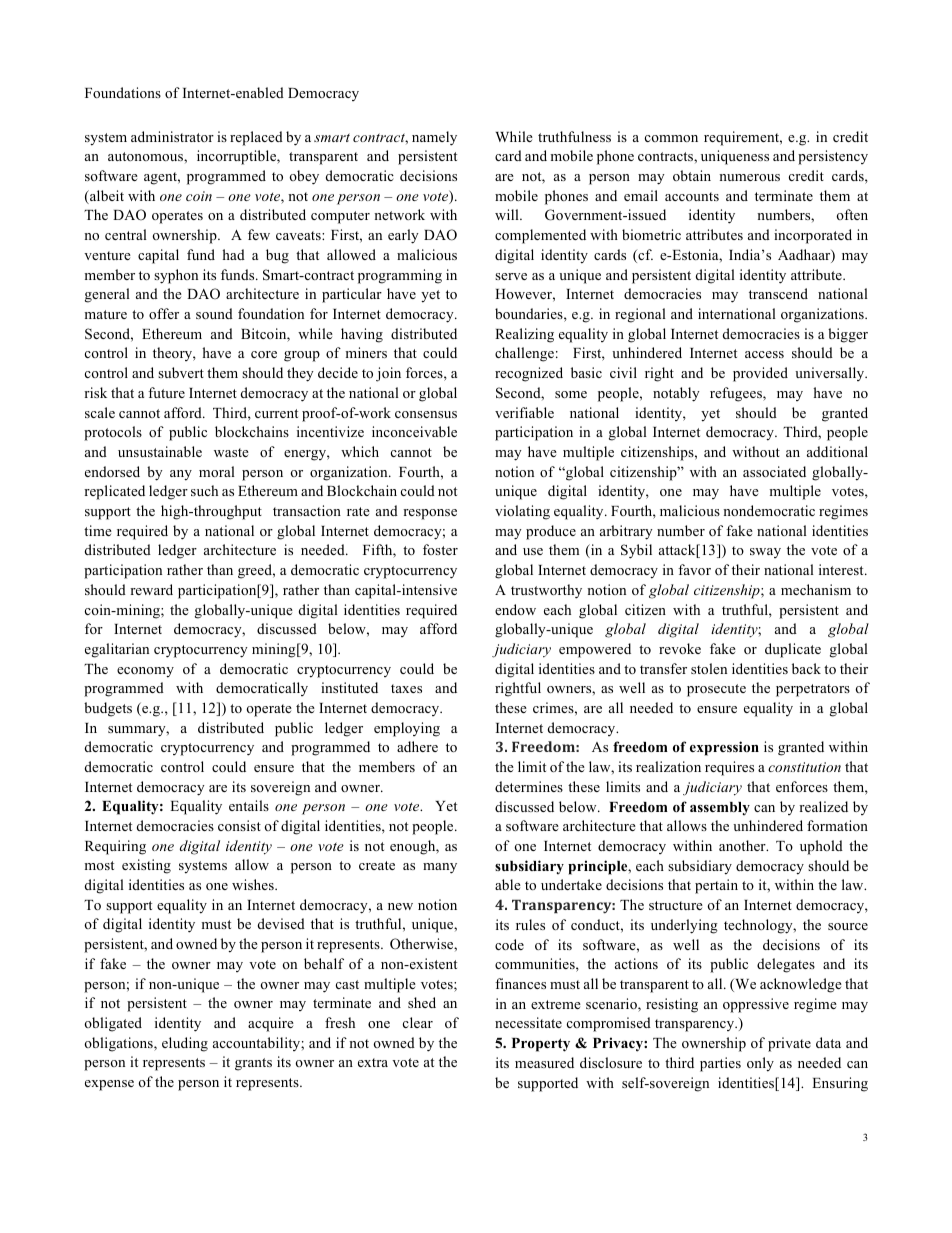 This screenshot has width=952, height=1233. What do you see at coordinates (743, 845) in the screenshot?
I see `another` at bounding box center [743, 845].
